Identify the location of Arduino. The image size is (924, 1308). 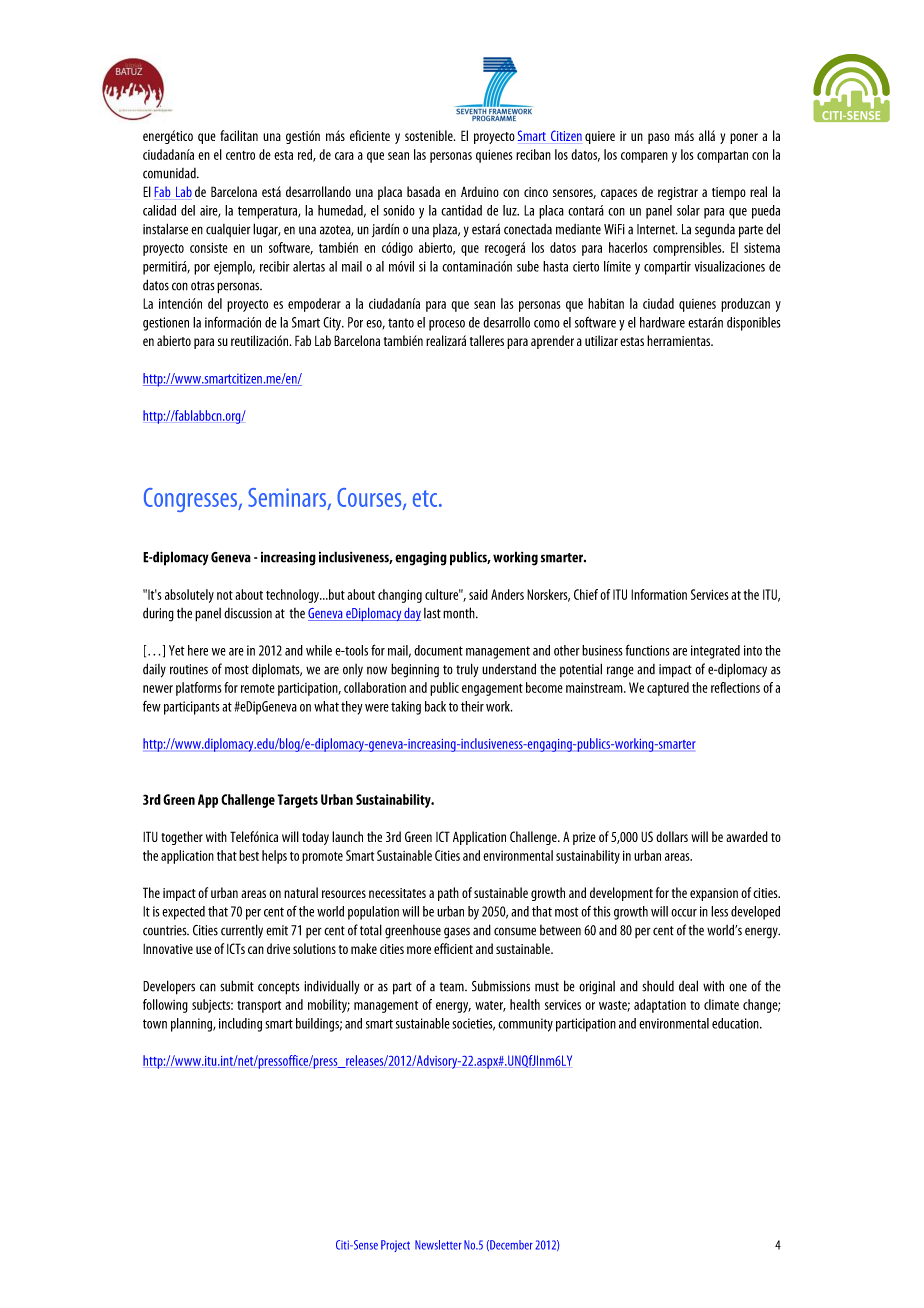
(480, 191).
